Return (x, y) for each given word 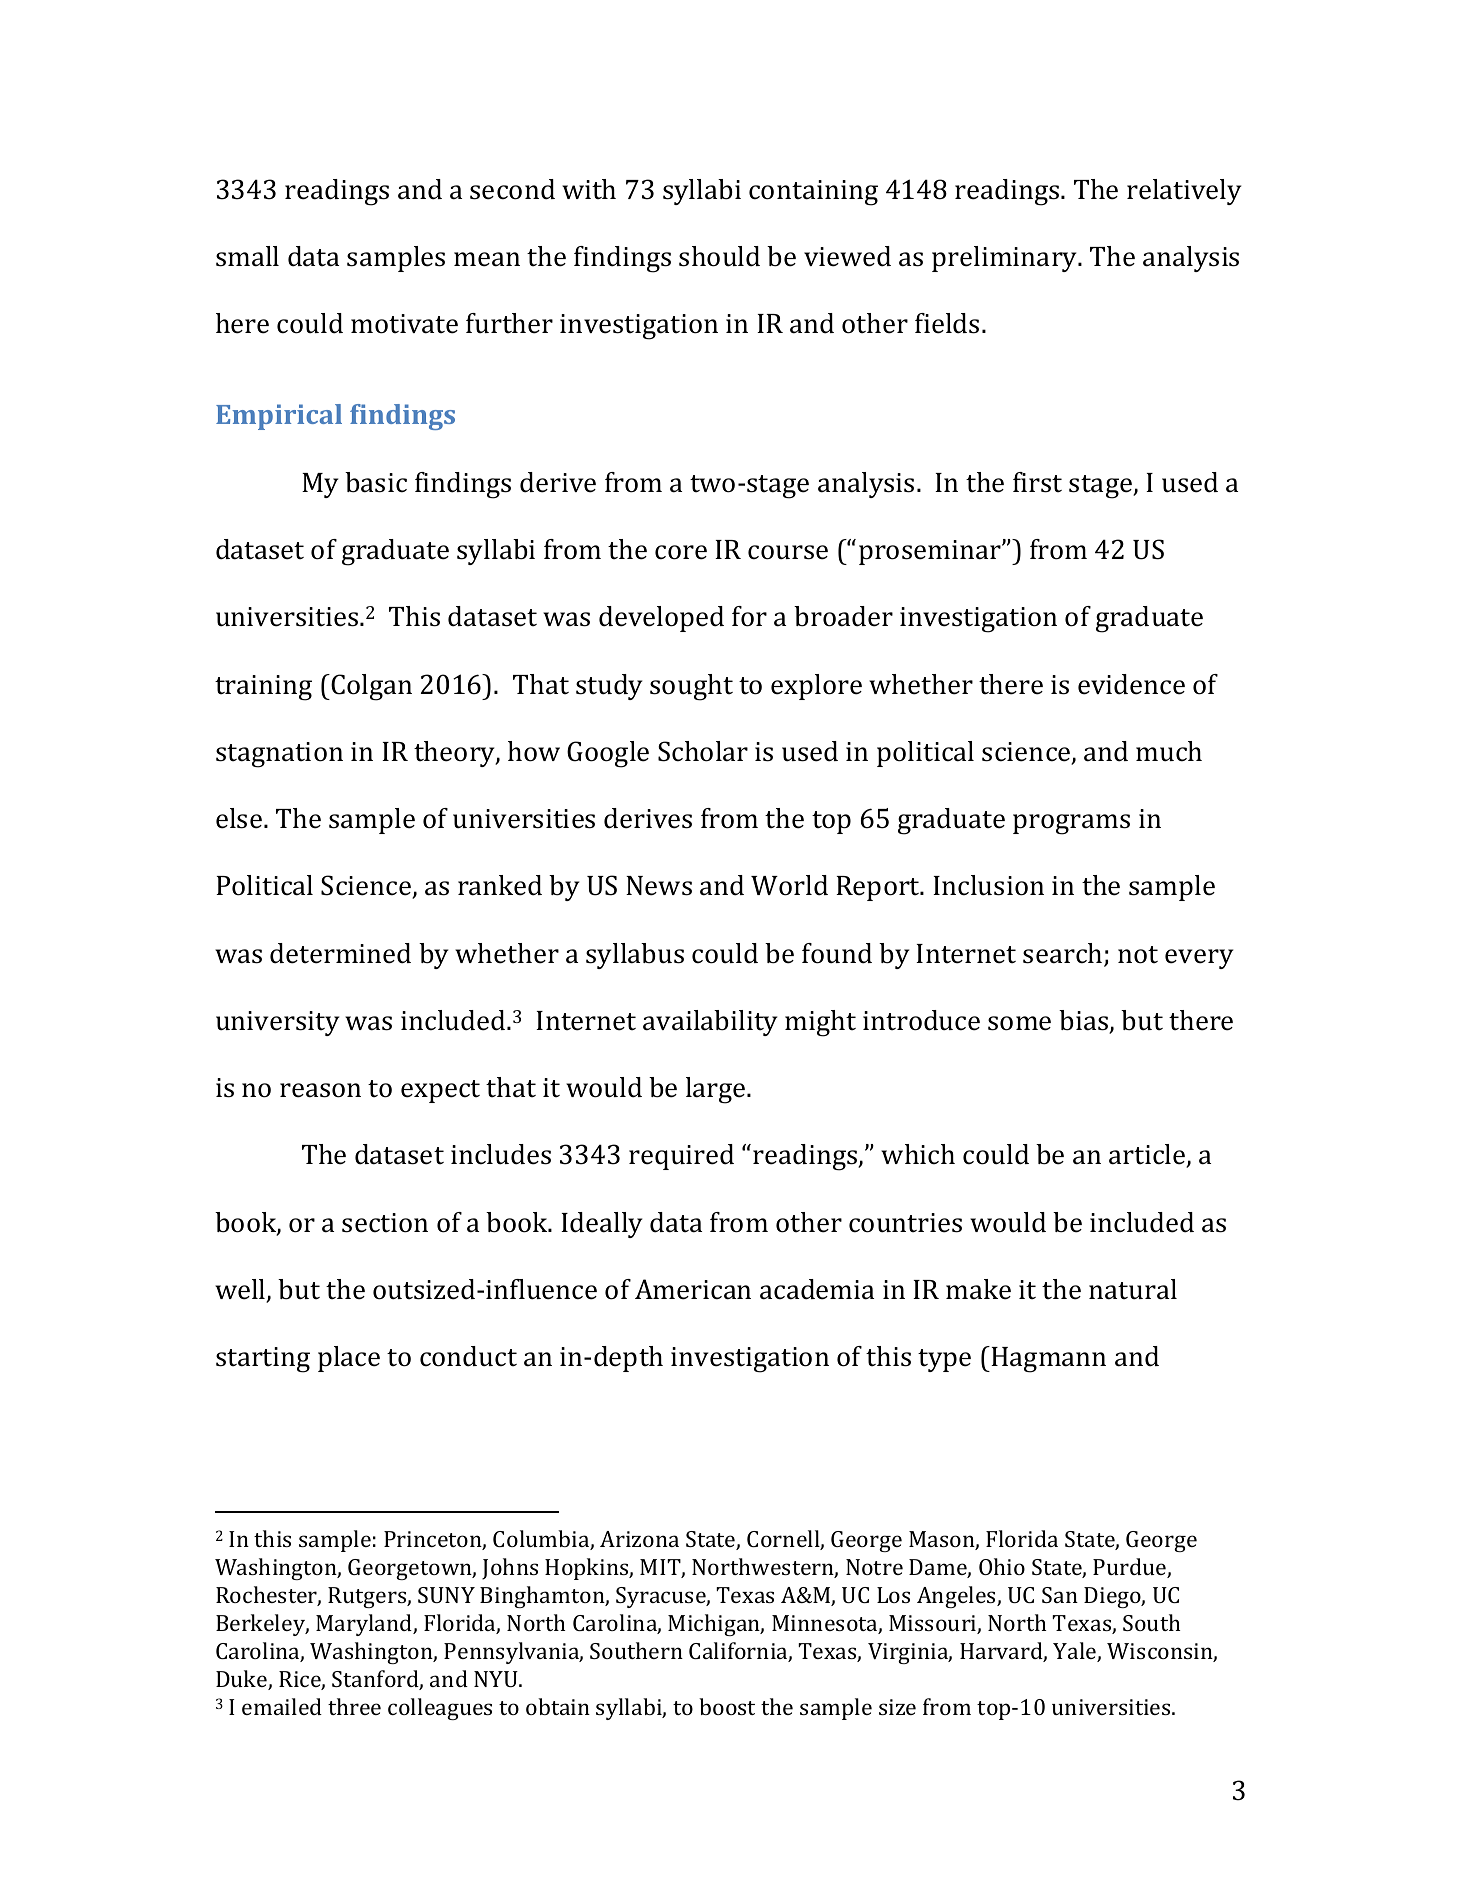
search (1064, 954)
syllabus (635, 956)
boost (727, 1706)
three (354, 1706)
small (247, 256)
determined (340, 953)
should (719, 256)
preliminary (1006, 259)
